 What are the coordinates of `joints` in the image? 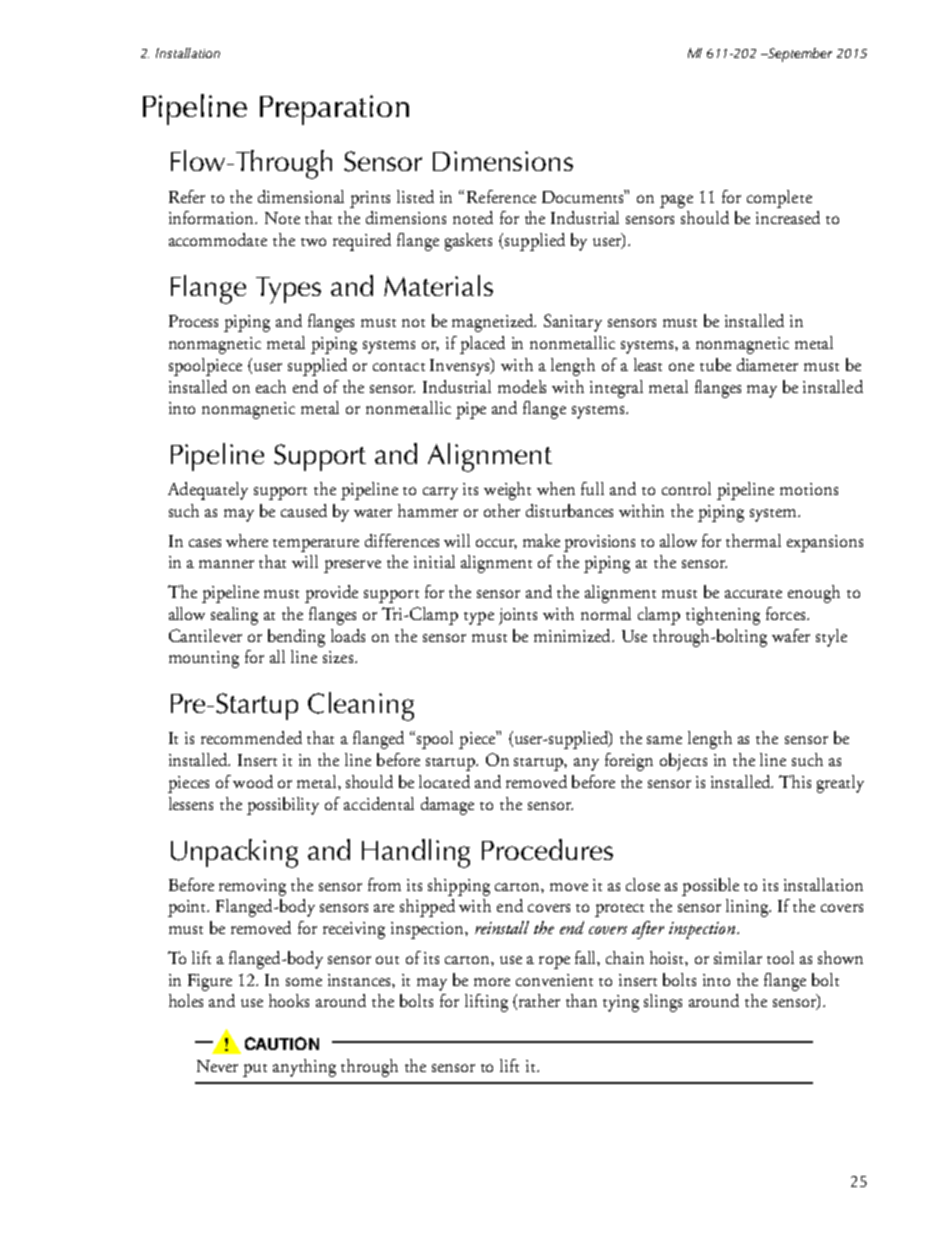 It's located at (518, 616).
